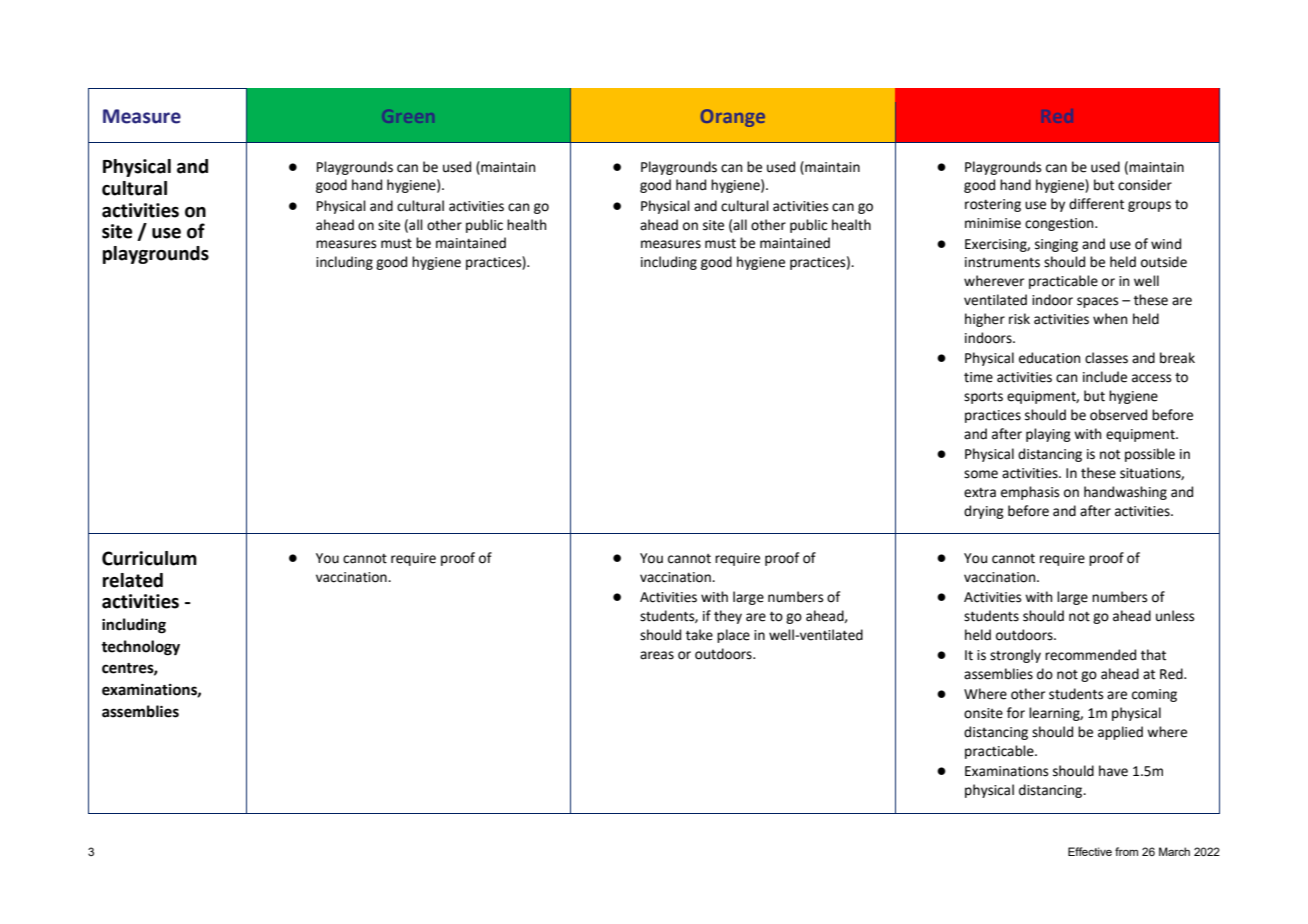 This image has height=924, width=1308. Describe the element at coordinates (983, 398) in the image. I see `sports` at that location.
